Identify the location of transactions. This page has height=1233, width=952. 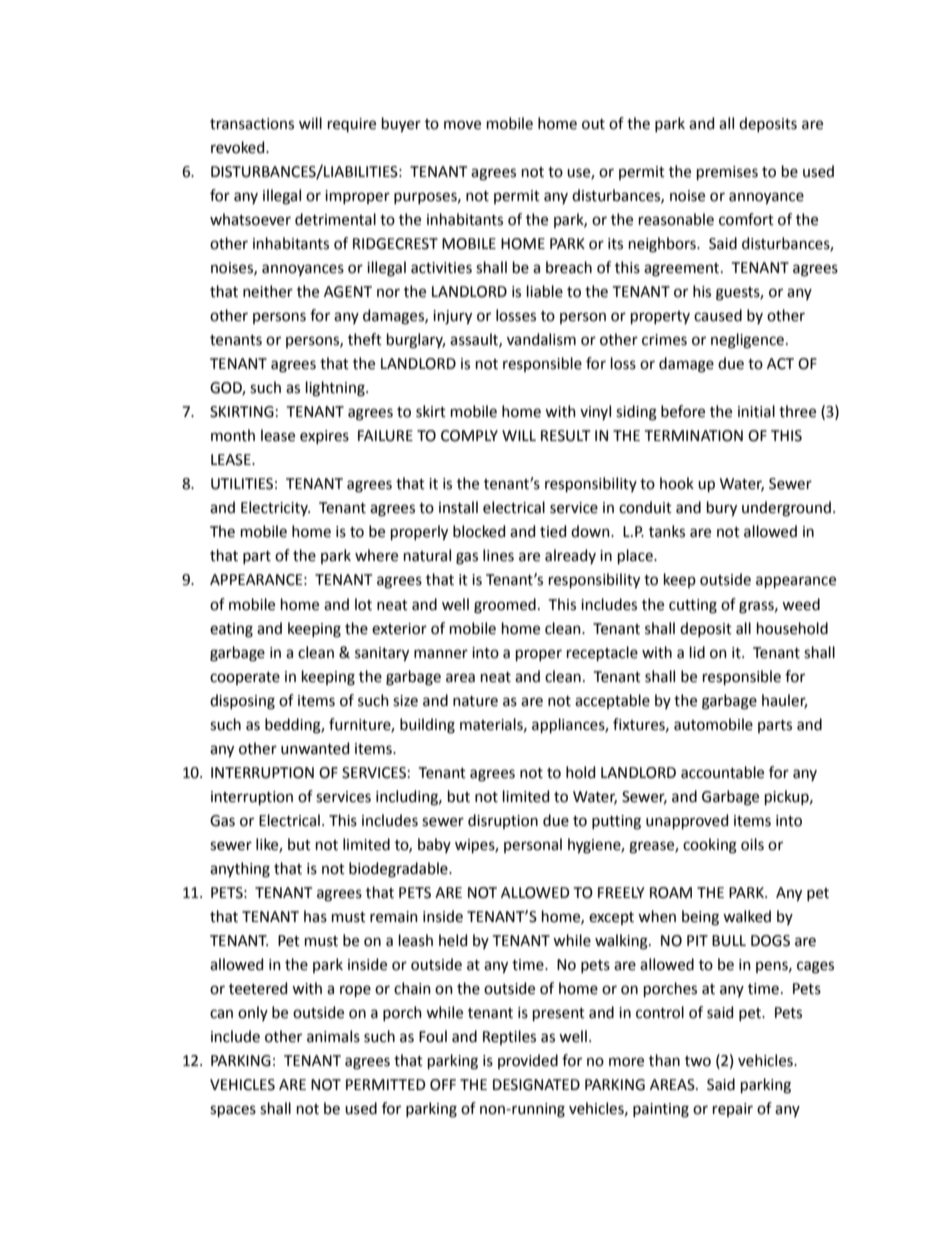
(252, 124).
